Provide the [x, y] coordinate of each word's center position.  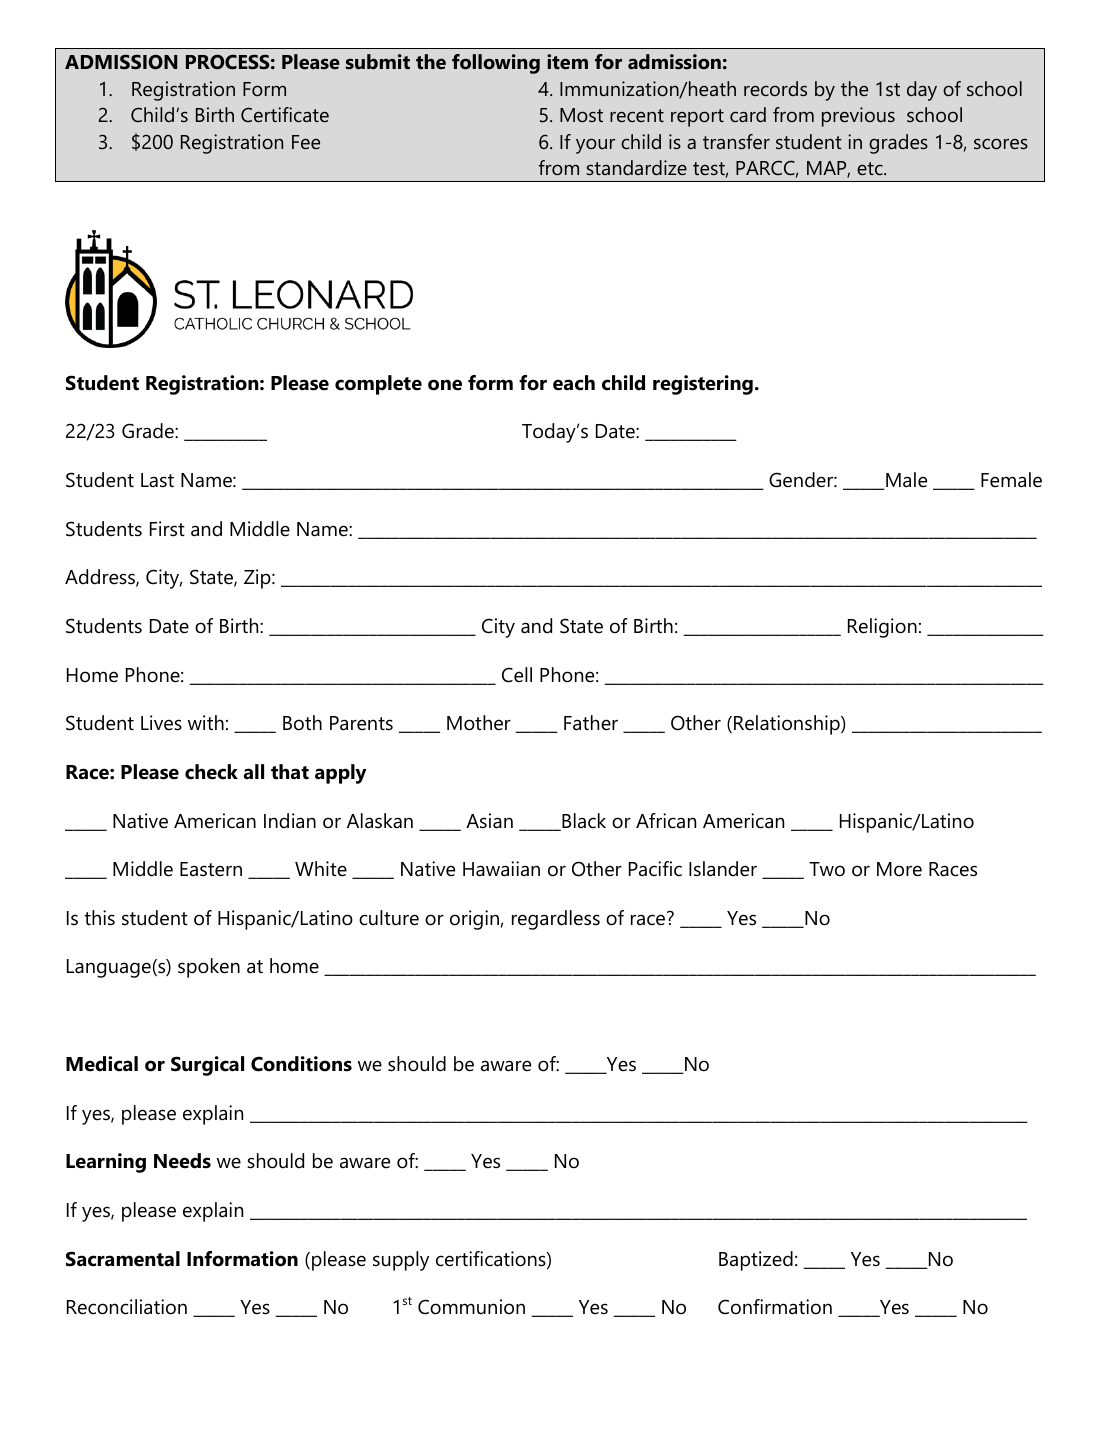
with [206, 722]
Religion [882, 628]
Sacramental [123, 1259]
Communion [471, 1307]
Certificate [285, 114]
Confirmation [775, 1307]
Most [581, 115]
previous [858, 117]
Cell [517, 675]
